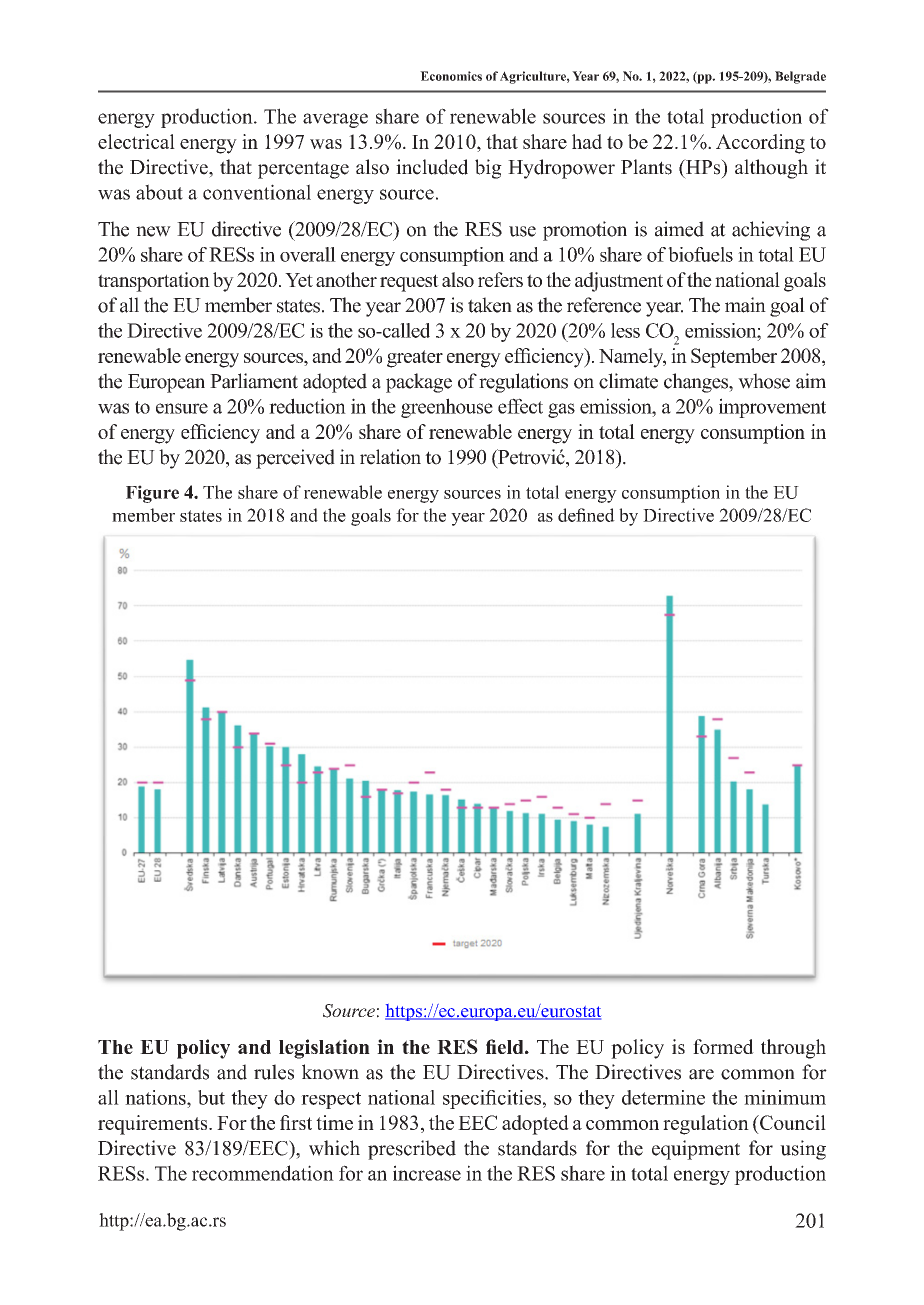 The height and width of the screenshot is (1305, 924). What do you see at coordinates (492, 1099) in the screenshot?
I see `specificities` at bounding box center [492, 1099].
